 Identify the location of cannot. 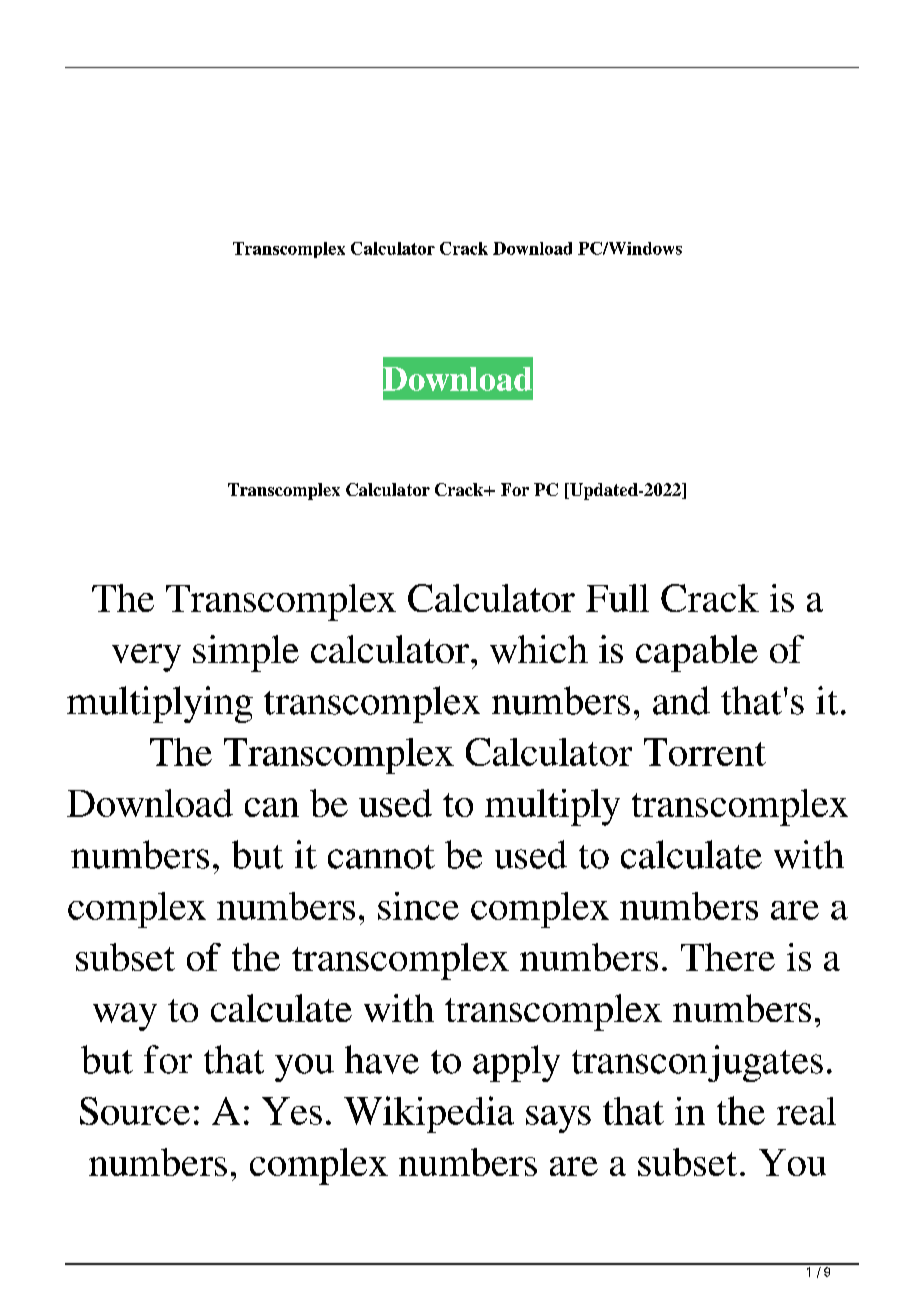
(381, 857).
